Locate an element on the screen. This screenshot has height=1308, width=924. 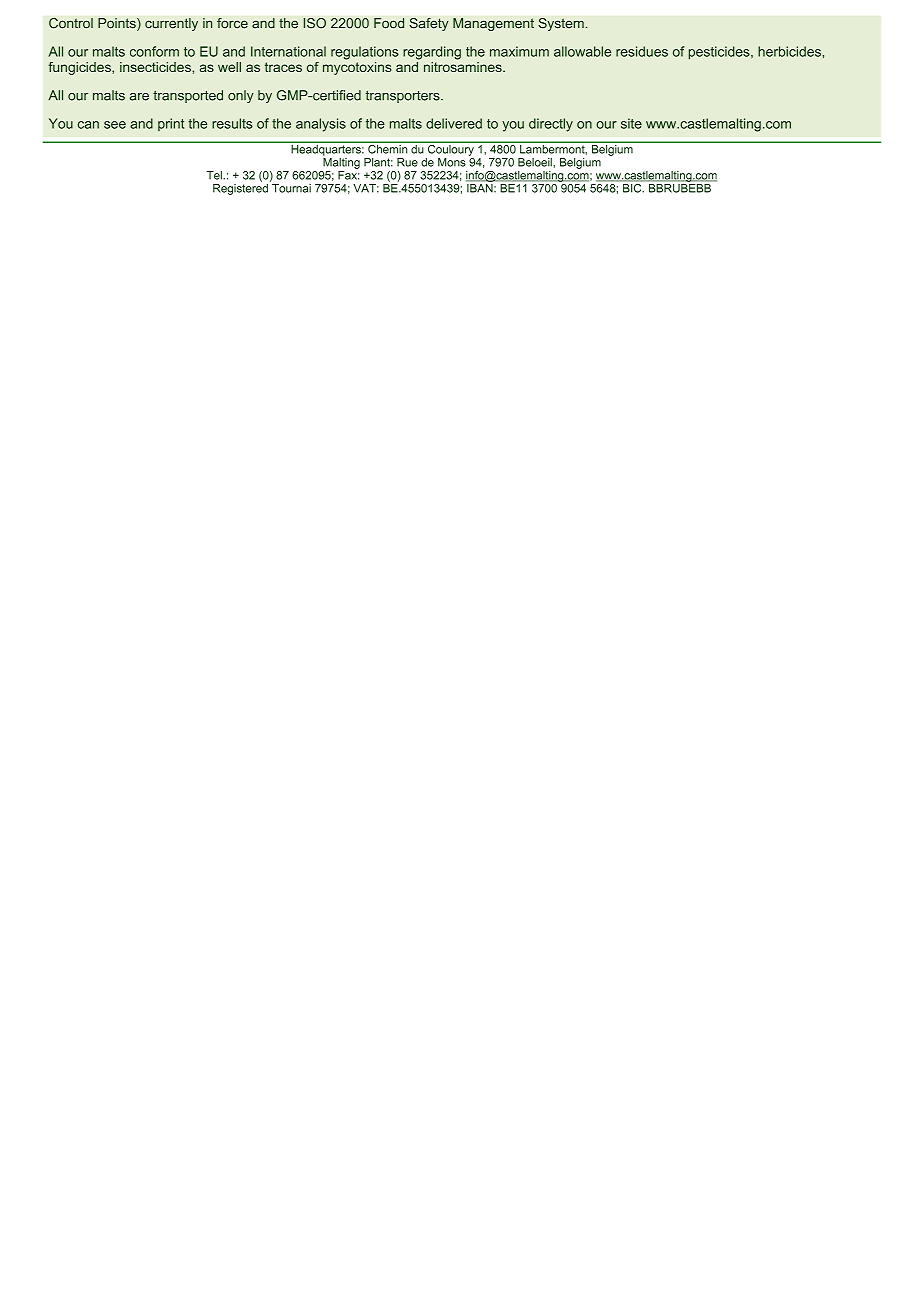
residues is located at coordinates (642, 51).
